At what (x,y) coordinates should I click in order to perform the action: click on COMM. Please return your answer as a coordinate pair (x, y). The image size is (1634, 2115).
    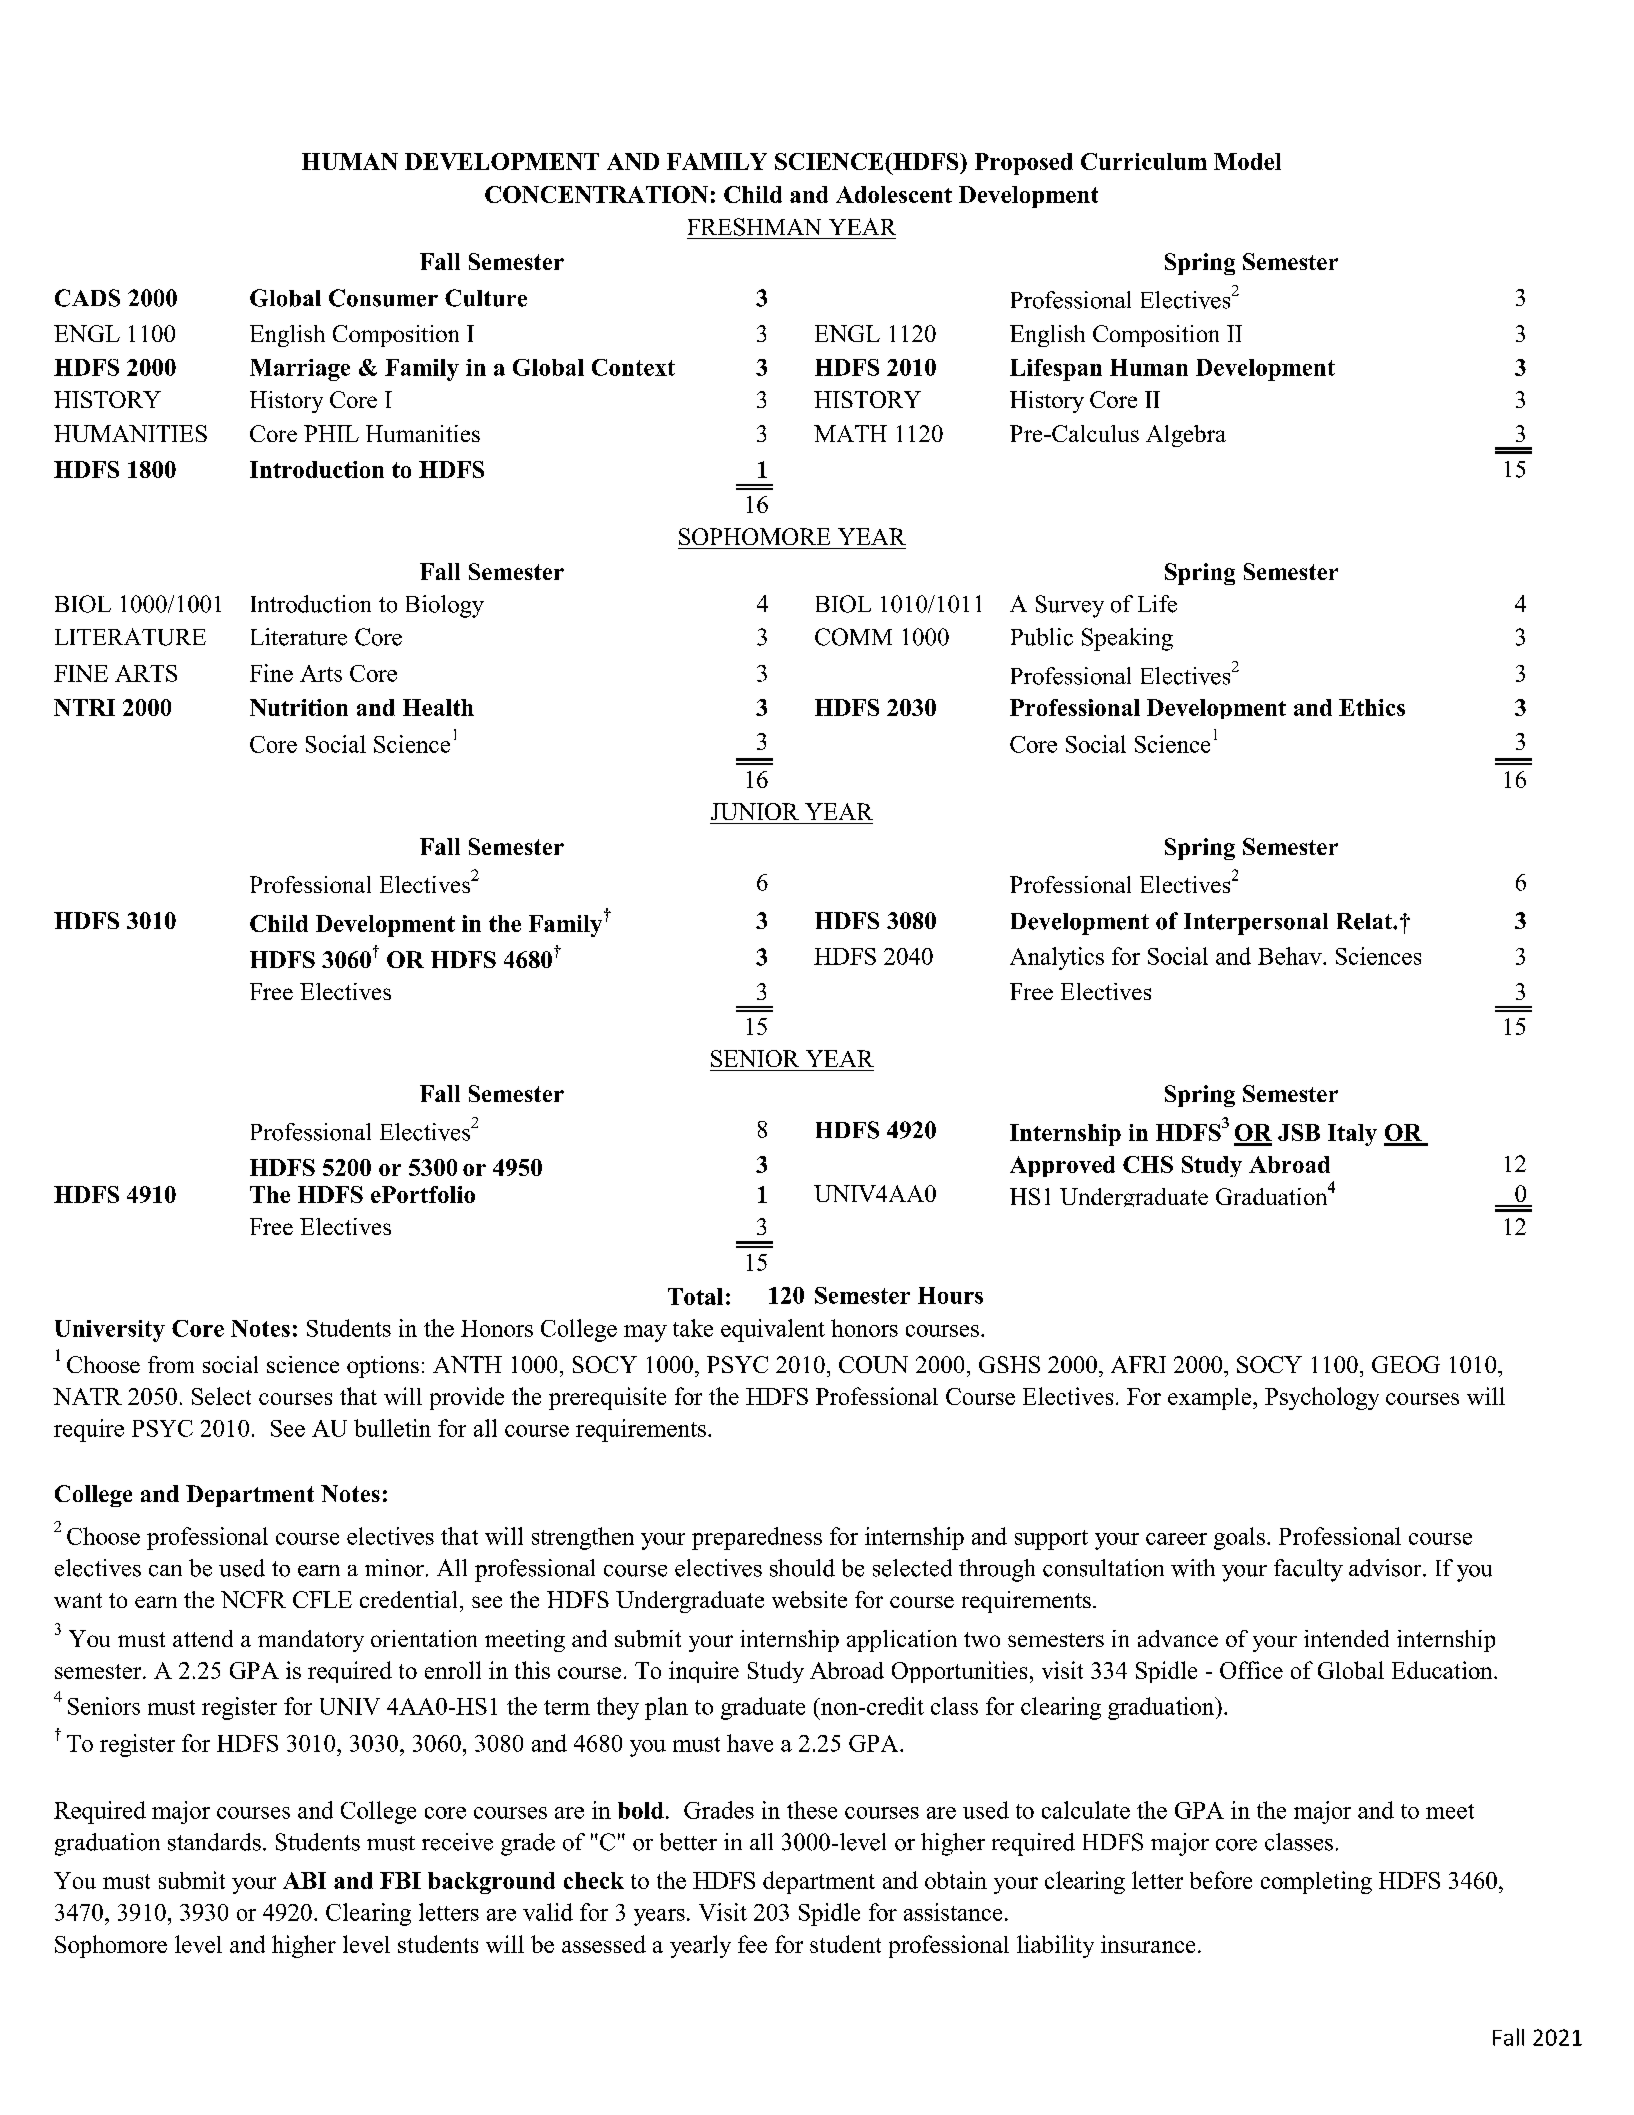
    Looking at the image, I should click on (853, 637).
